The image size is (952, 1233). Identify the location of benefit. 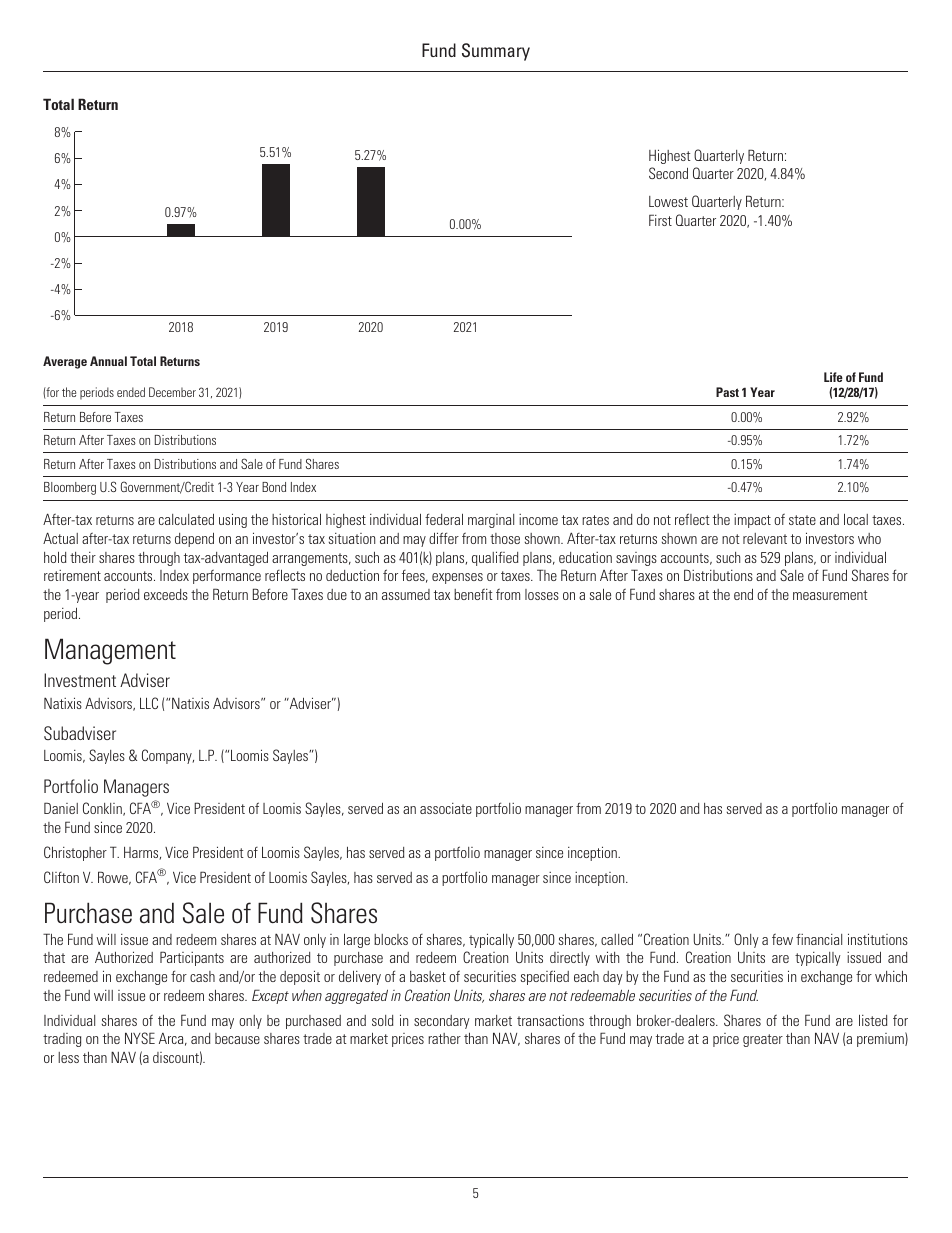
(473, 594).
